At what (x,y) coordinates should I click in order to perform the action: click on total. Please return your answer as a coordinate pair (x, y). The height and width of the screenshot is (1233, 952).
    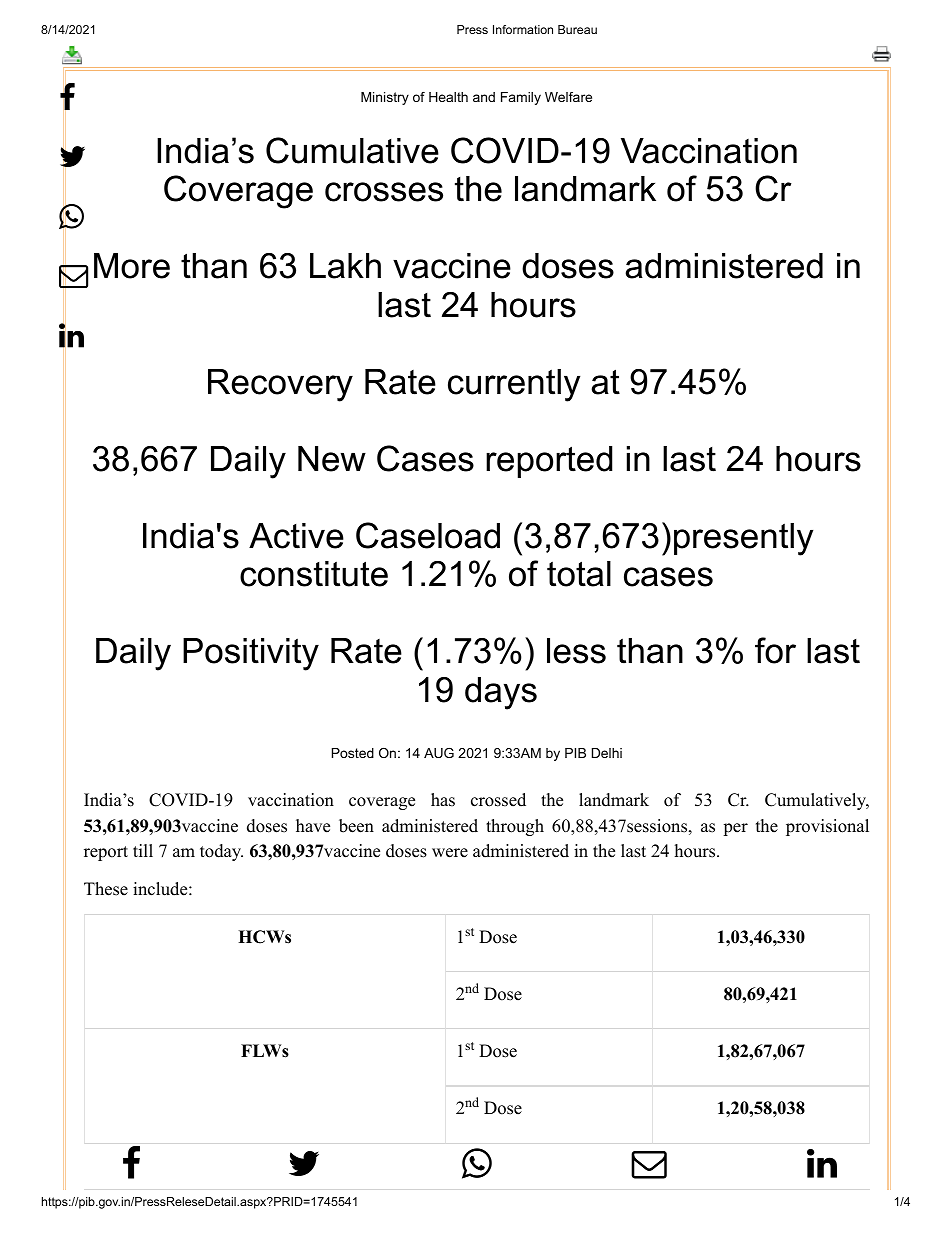
    Looking at the image, I should click on (579, 574).
